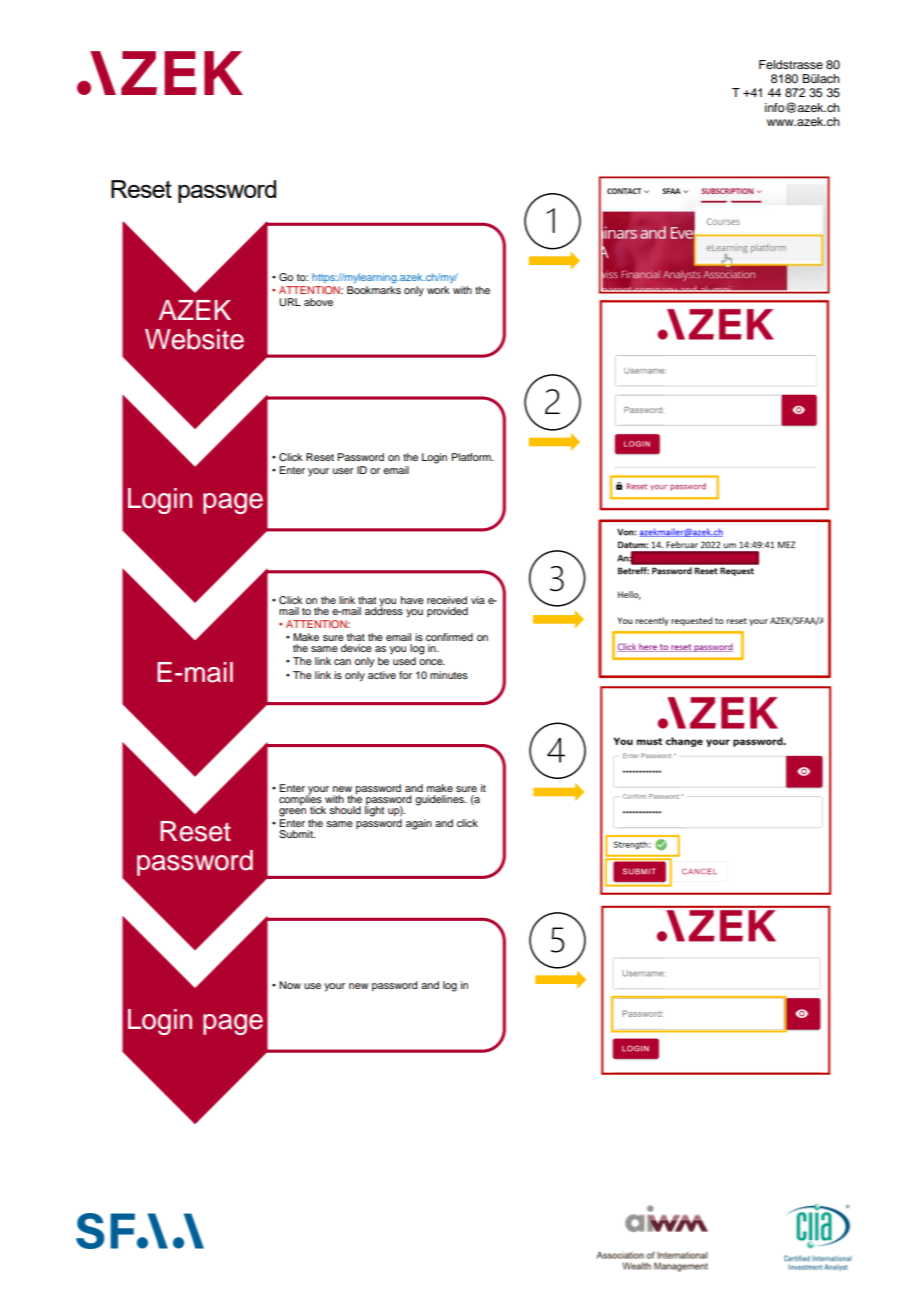 This screenshot has height=1307, width=924. Describe the element at coordinates (194, 339) in the screenshot. I see `Website` at that location.
